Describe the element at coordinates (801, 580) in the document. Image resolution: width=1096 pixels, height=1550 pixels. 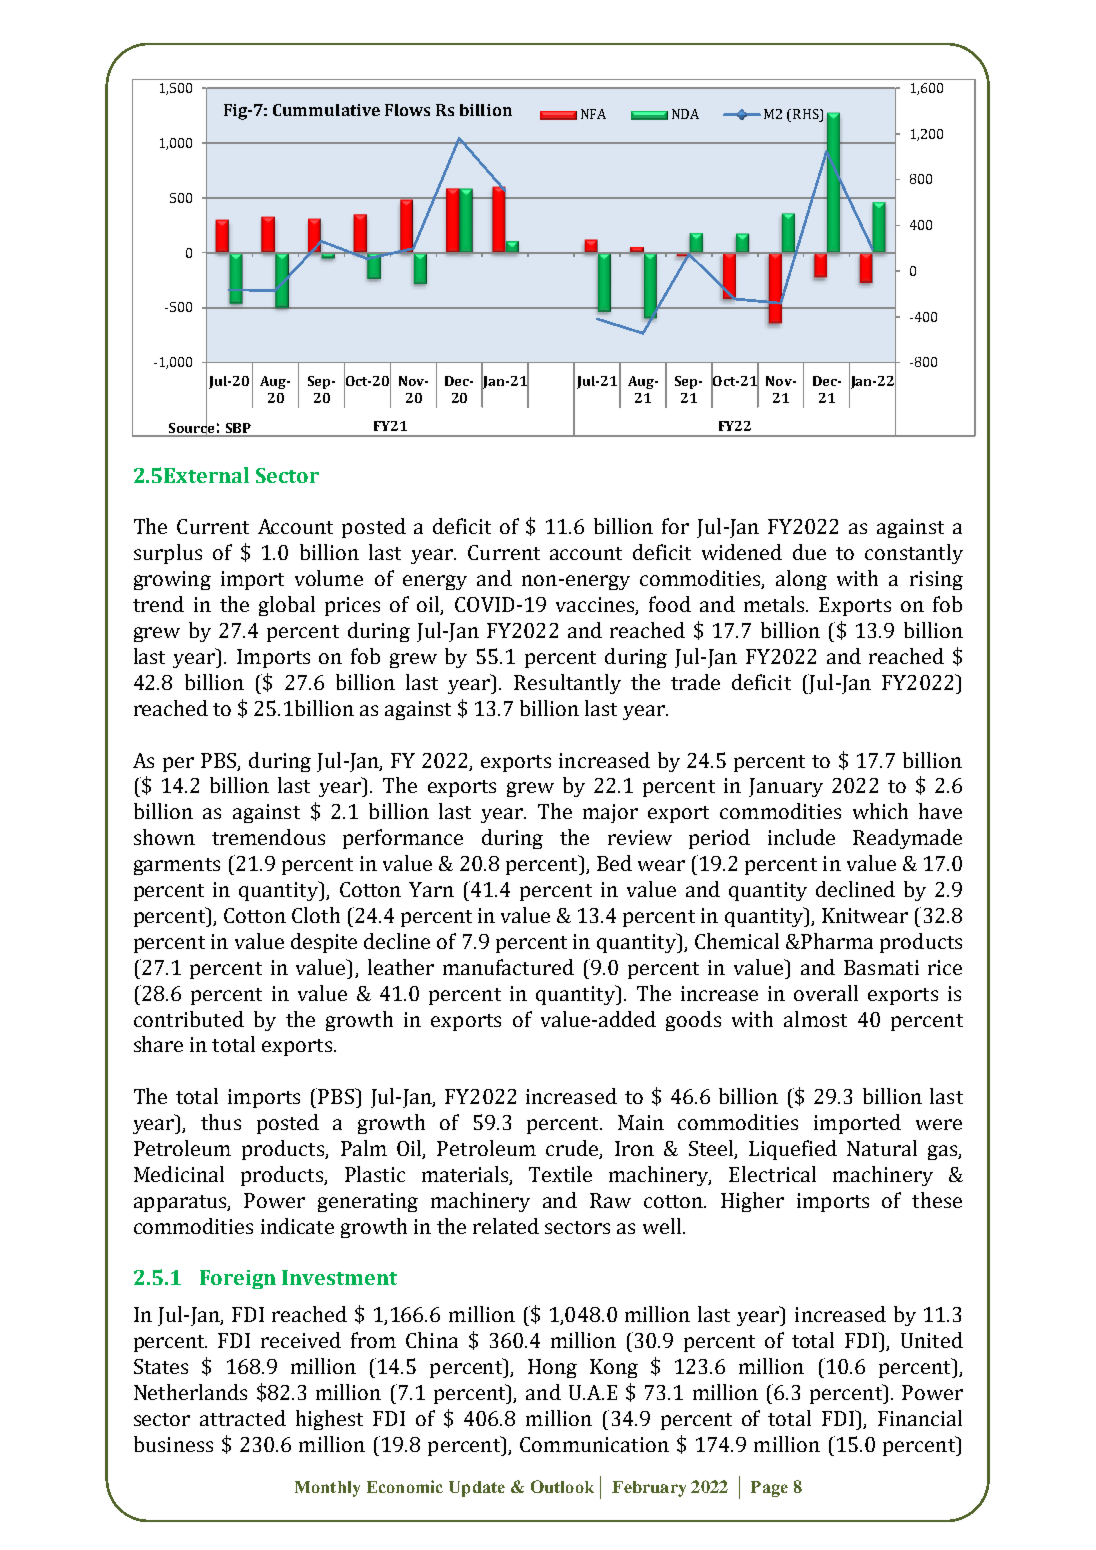
I see `along` at that location.
